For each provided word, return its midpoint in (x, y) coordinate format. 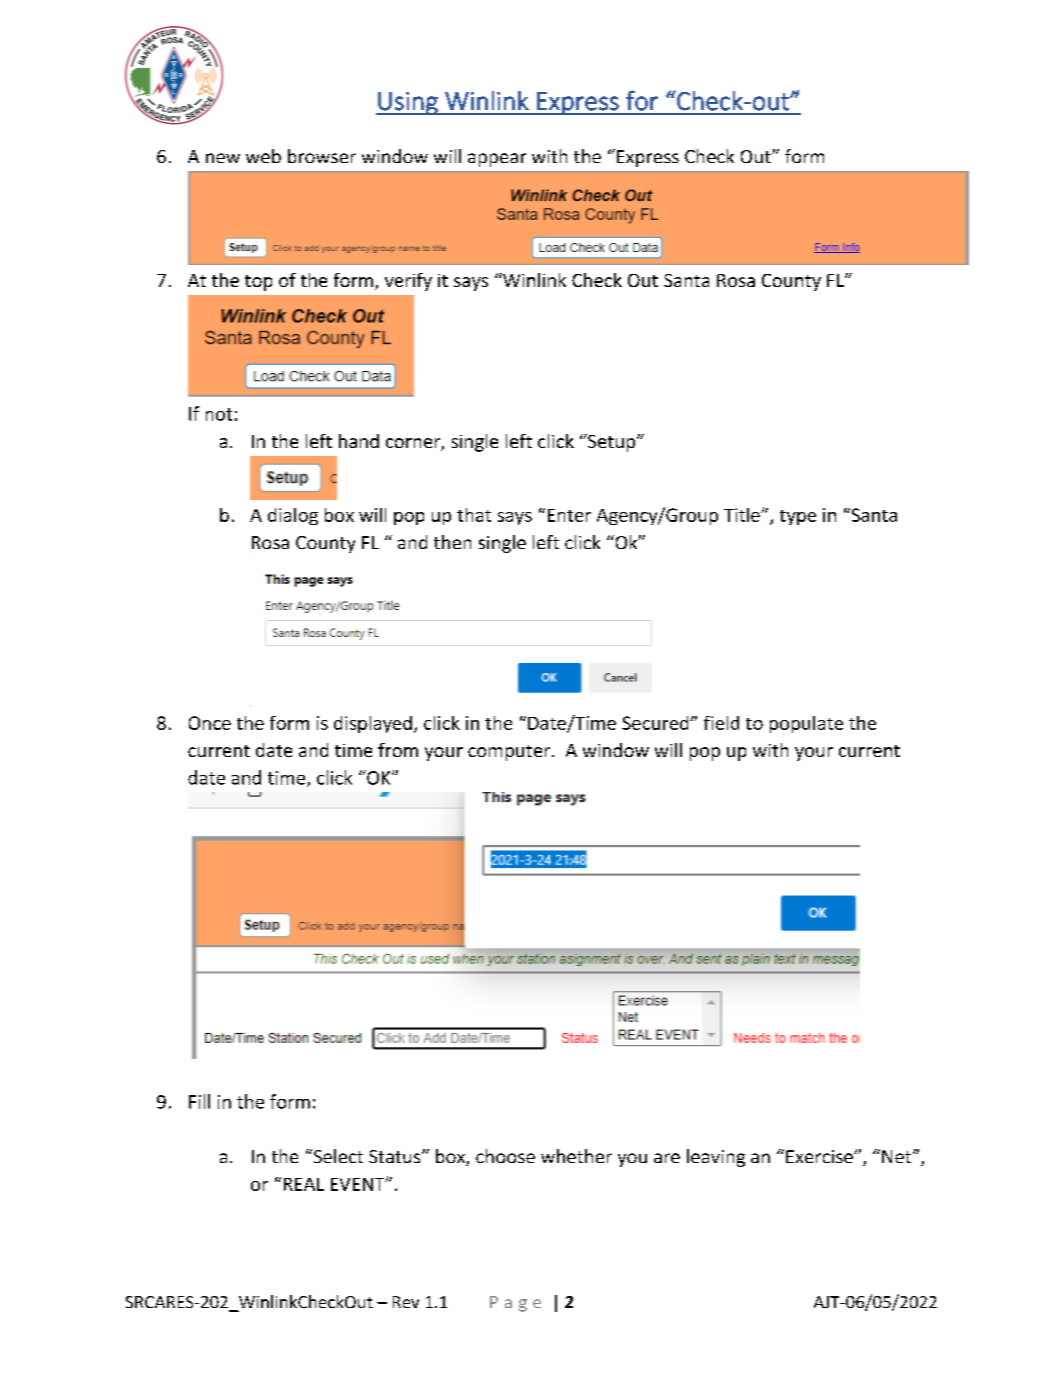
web (263, 156)
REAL (304, 1184)
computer (510, 753)
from (398, 750)
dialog (293, 516)
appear (497, 160)
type (798, 517)
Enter (569, 515)
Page (515, 1304)
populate (806, 724)
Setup (612, 443)
